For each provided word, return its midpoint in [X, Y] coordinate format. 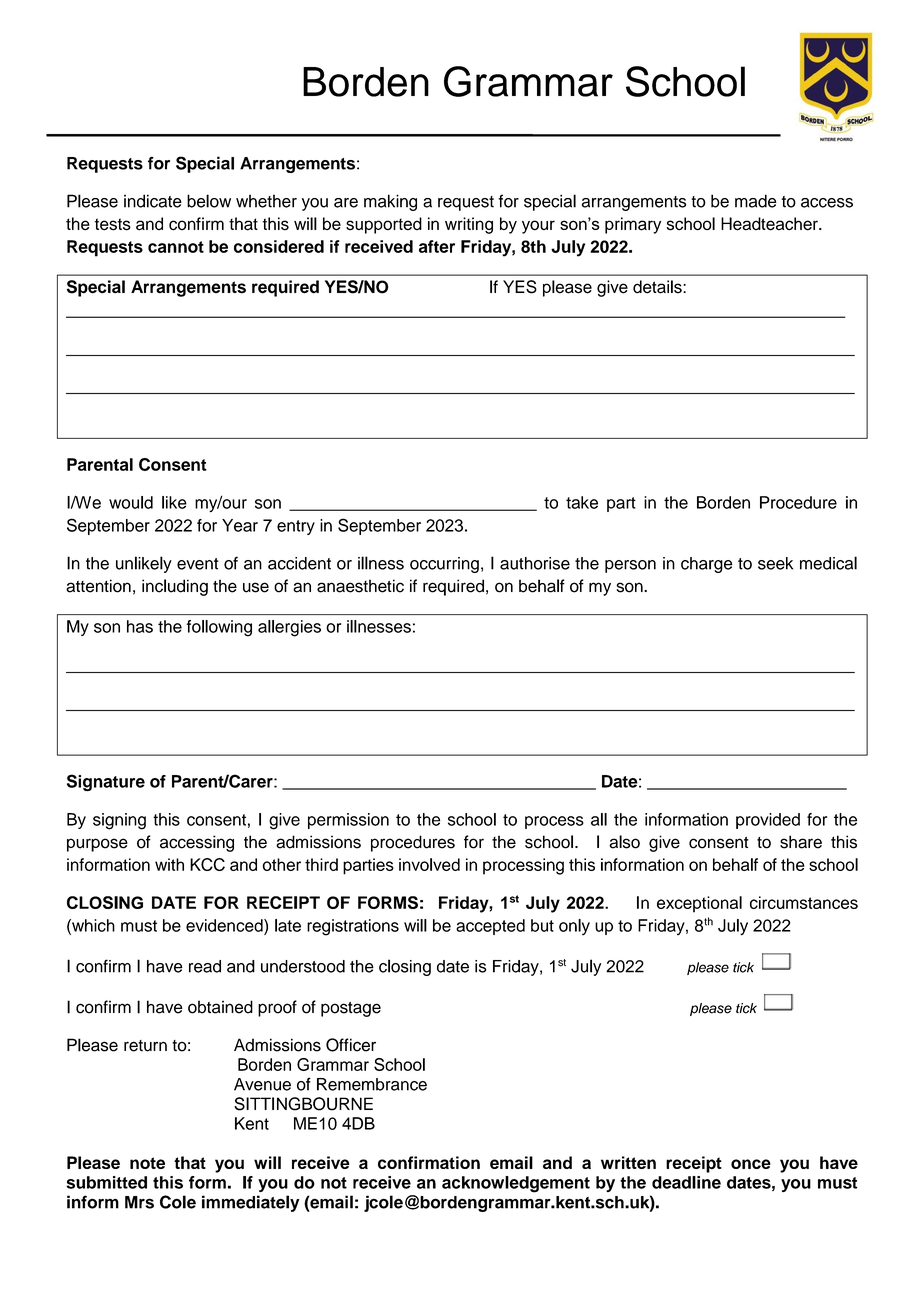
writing [469, 225]
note [147, 1163]
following [219, 628]
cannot [176, 247]
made [756, 201]
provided [768, 821]
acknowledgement [516, 1184]
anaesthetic [360, 586]
